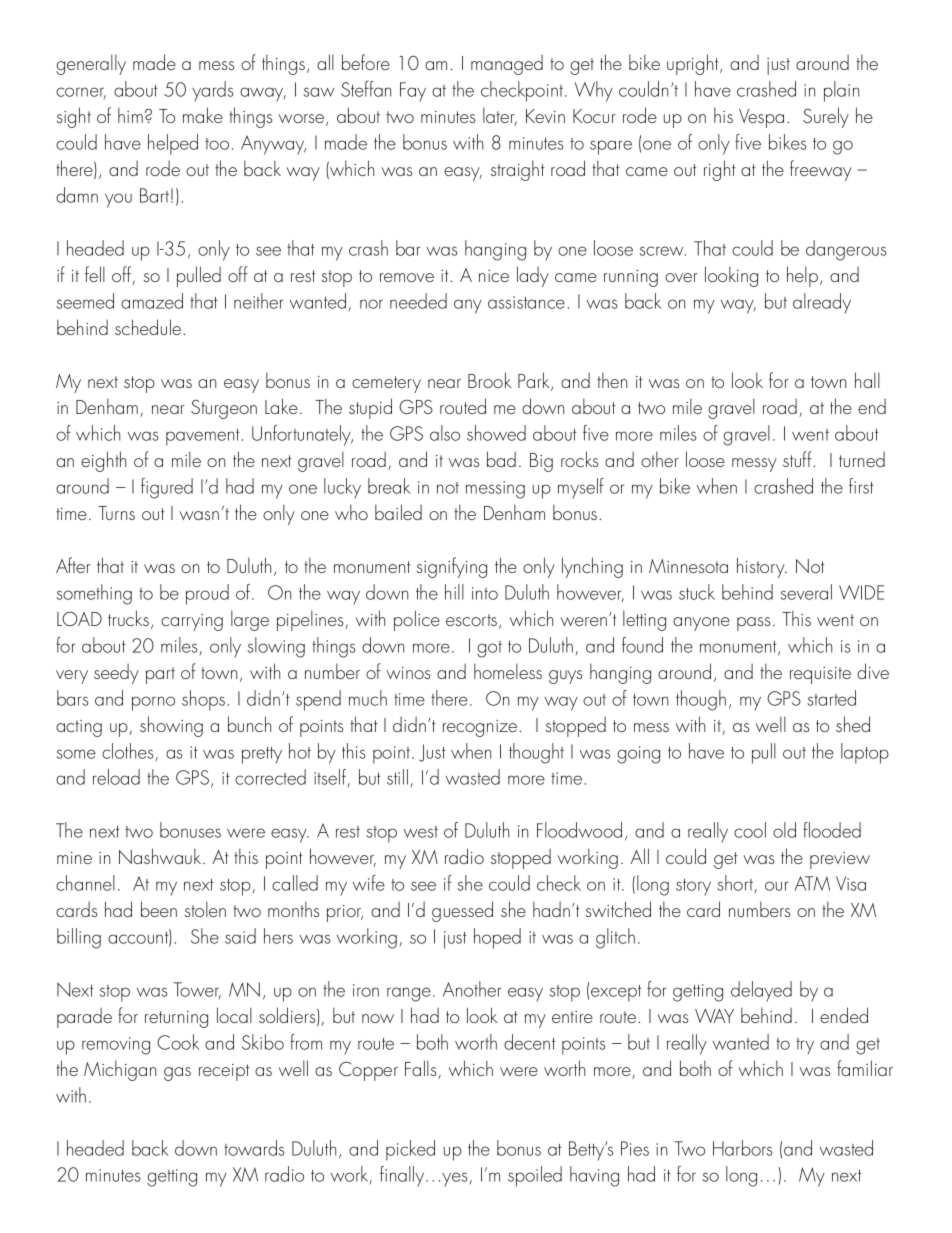 The height and width of the image is (1233, 952). I want to click on picked, so click(410, 1150).
